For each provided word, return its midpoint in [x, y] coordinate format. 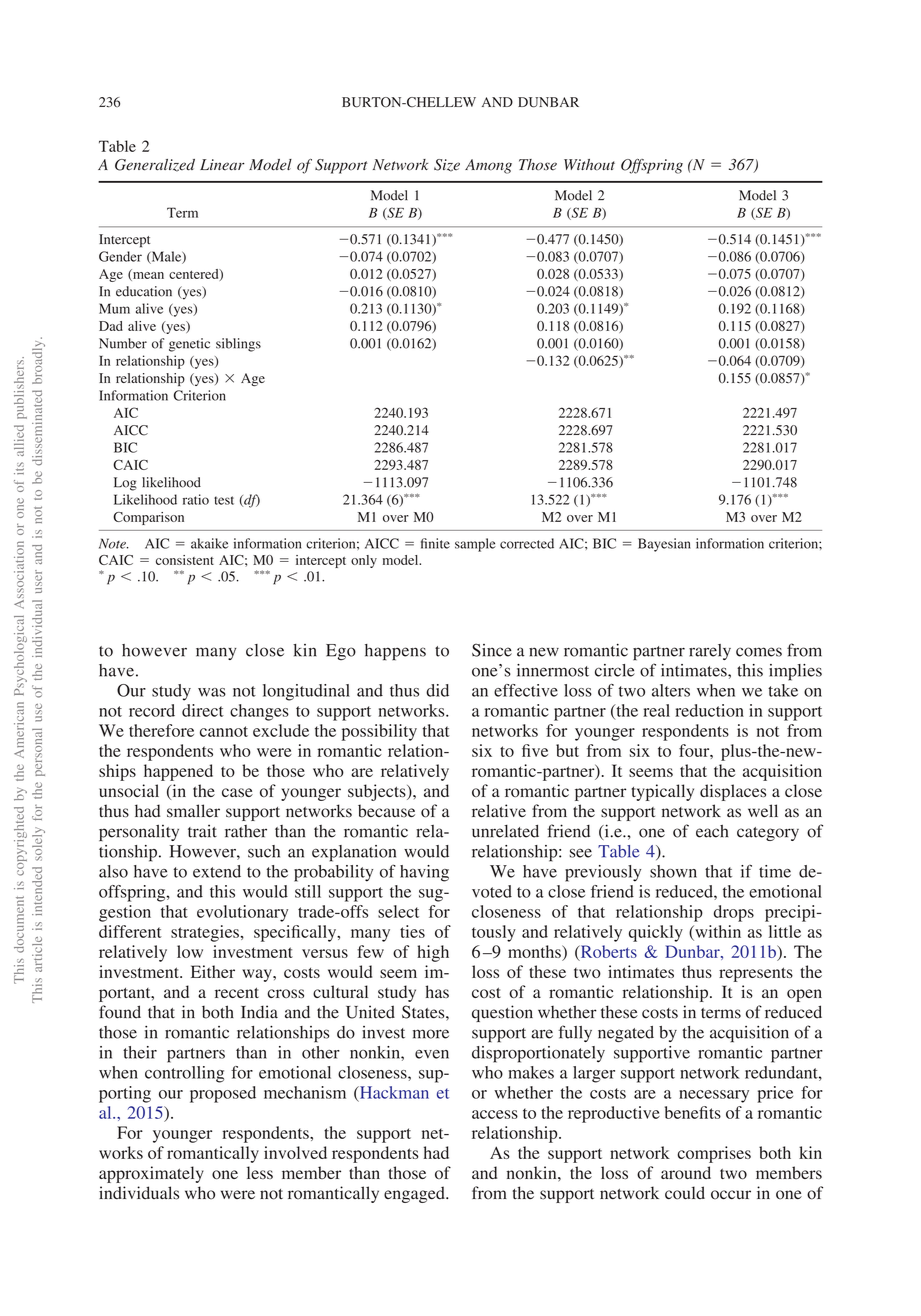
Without [589, 165]
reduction [709, 710]
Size [447, 165]
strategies [206, 933]
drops [734, 913]
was [212, 692]
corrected [527, 543]
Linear [222, 165]
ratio [196, 499]
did [437, 690]
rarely [710, 652]
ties [412, 931]
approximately [151, 1174]
